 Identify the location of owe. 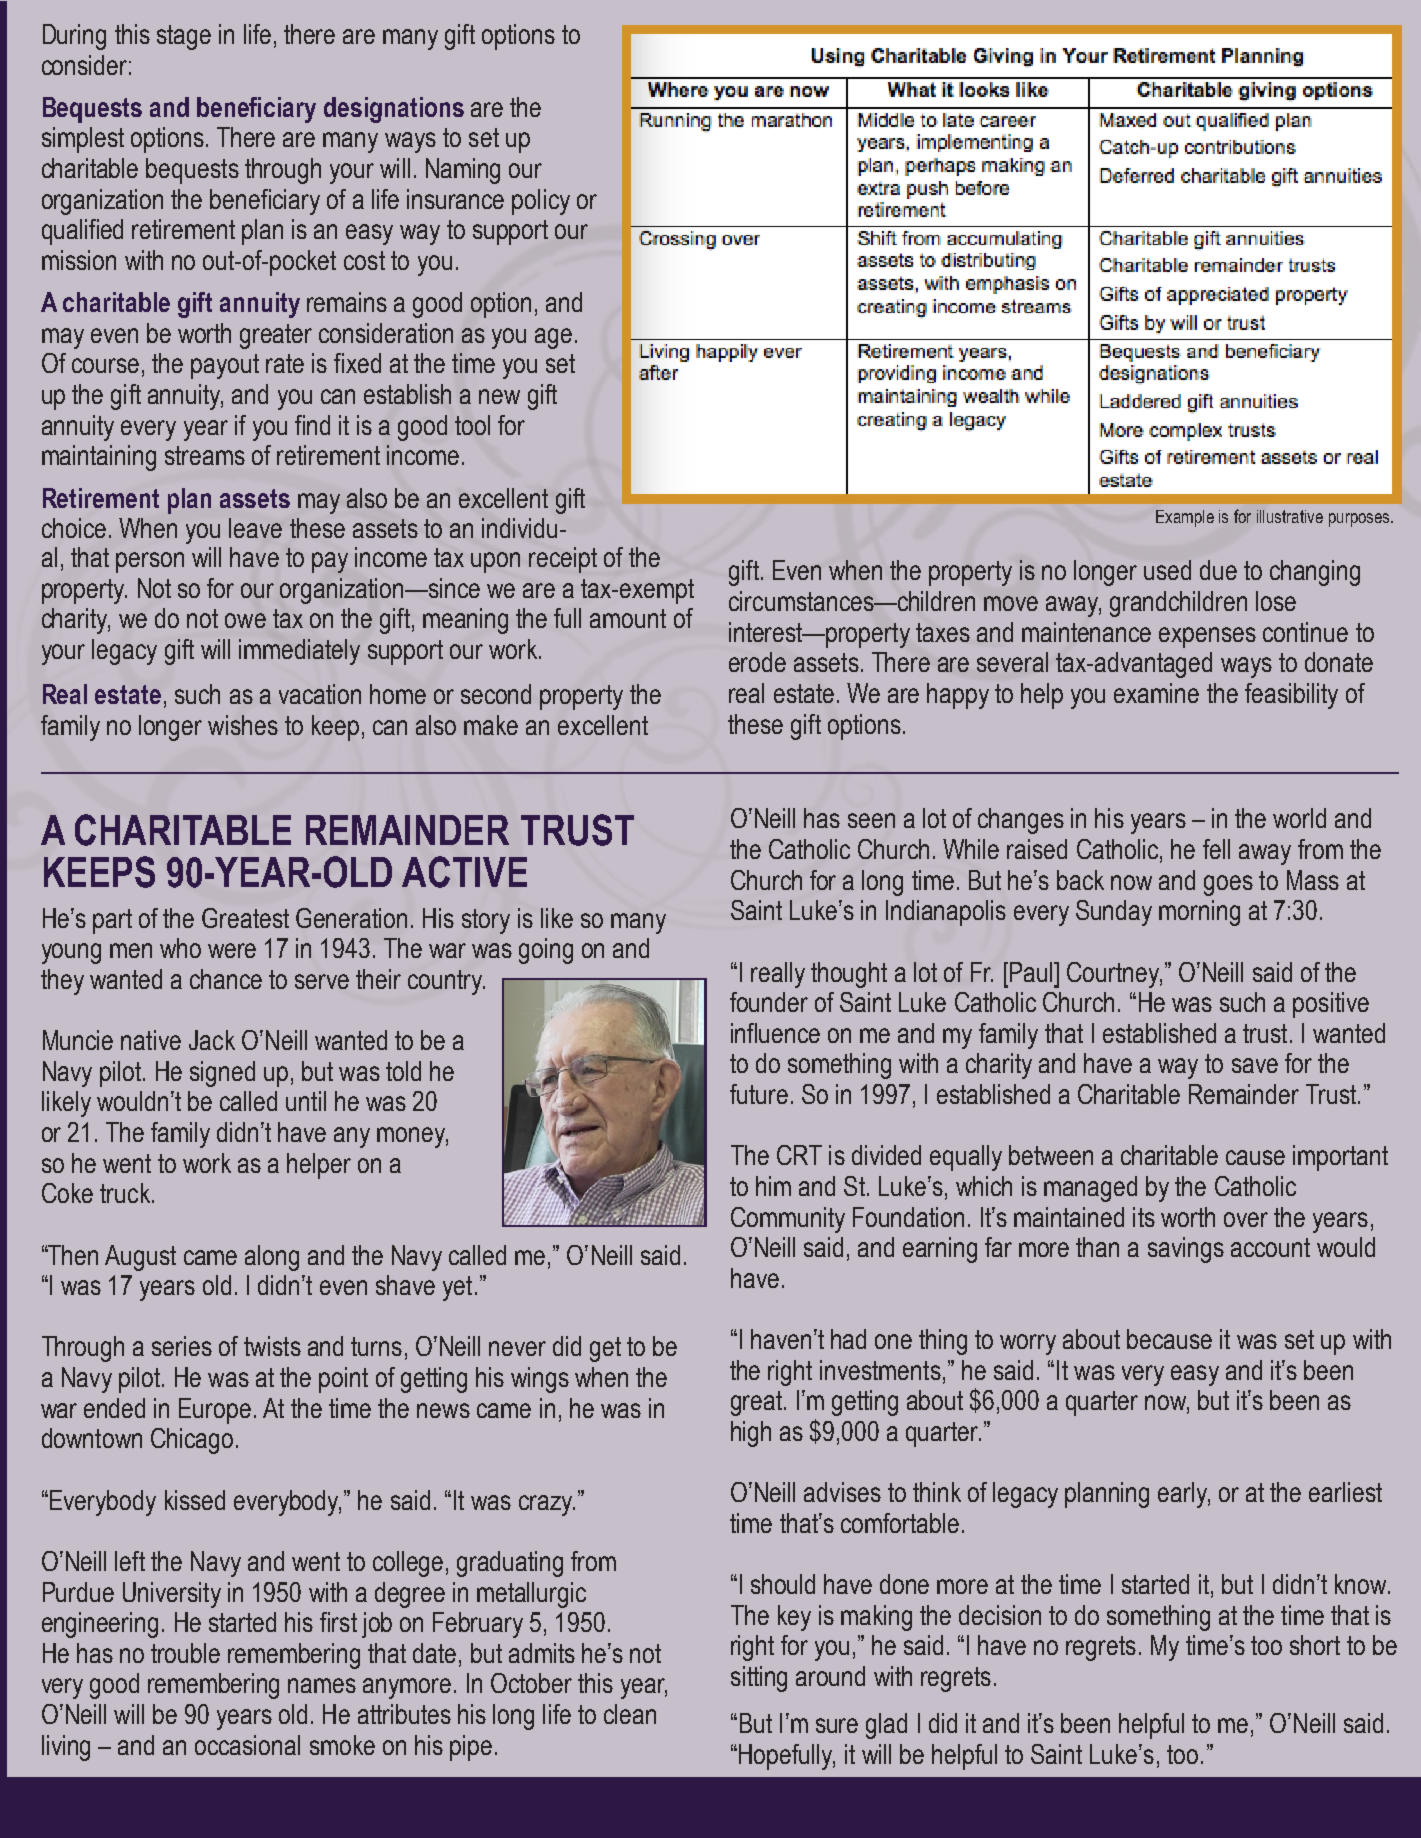
(245, 620).
